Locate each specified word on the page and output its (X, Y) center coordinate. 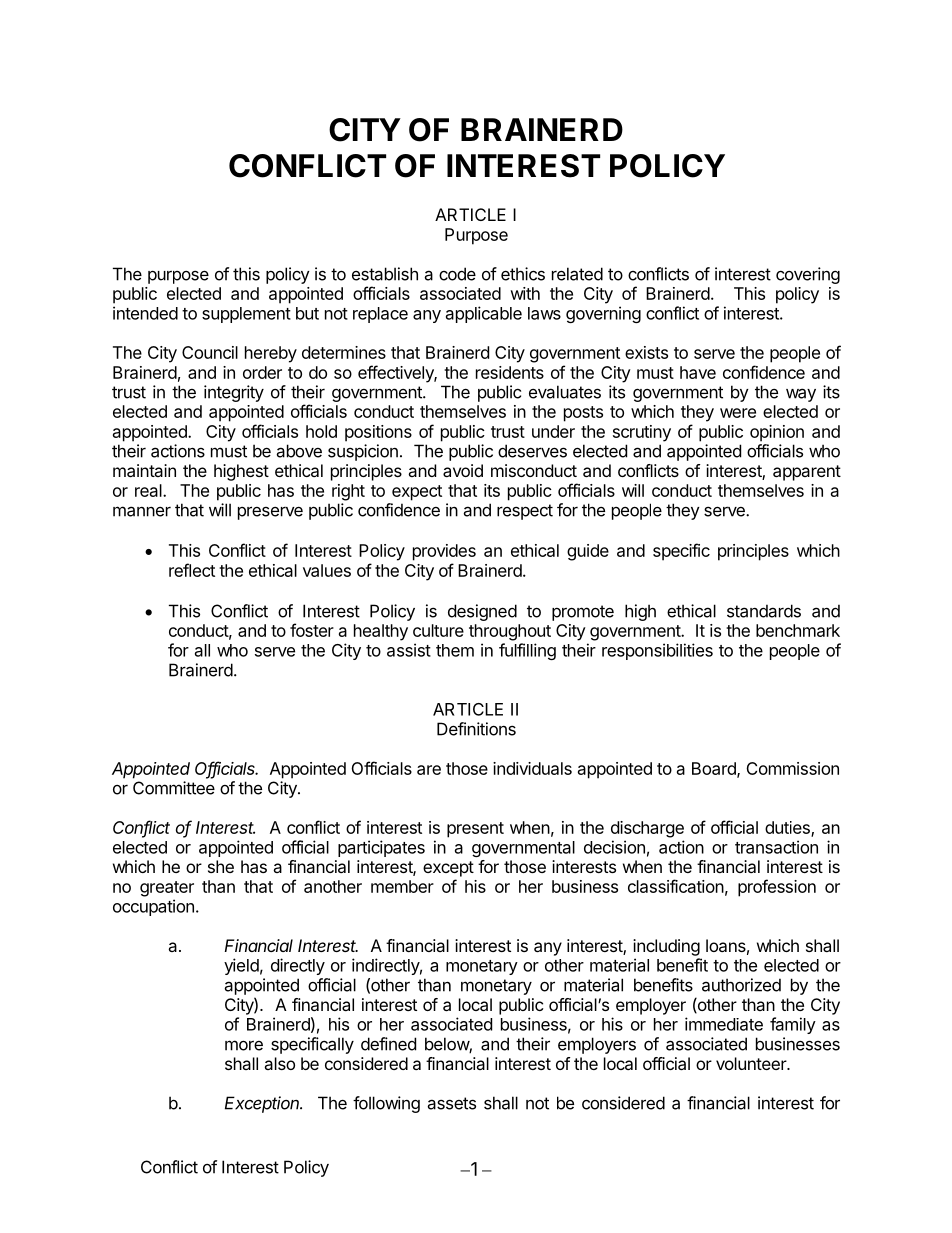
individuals (532, 768)
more (244, 1045)
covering (808, 275)
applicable (484, 314)
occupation (153, 907)
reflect (192, 570)
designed (482, 612)
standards (764, 611)
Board (715, 769)
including (666, 947)
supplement (246, 315)
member (402, 886)
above (299, 451)
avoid (463, 470)
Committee (174, 788)
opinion (777, 433)
